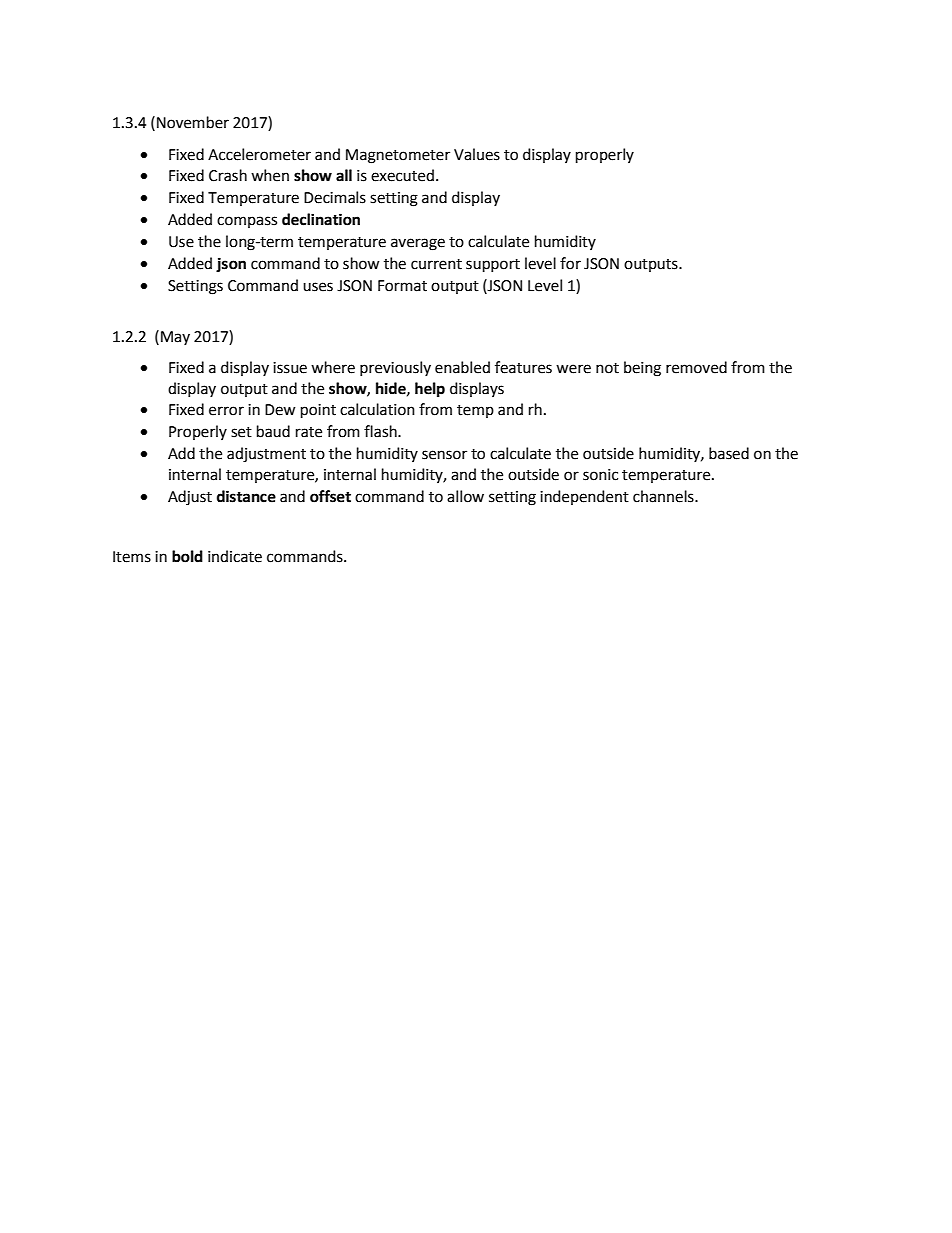 The image size is (952, 1233). Describe the element at coordinates (477, 154) in the screenshot. I see `Values` at that location.
